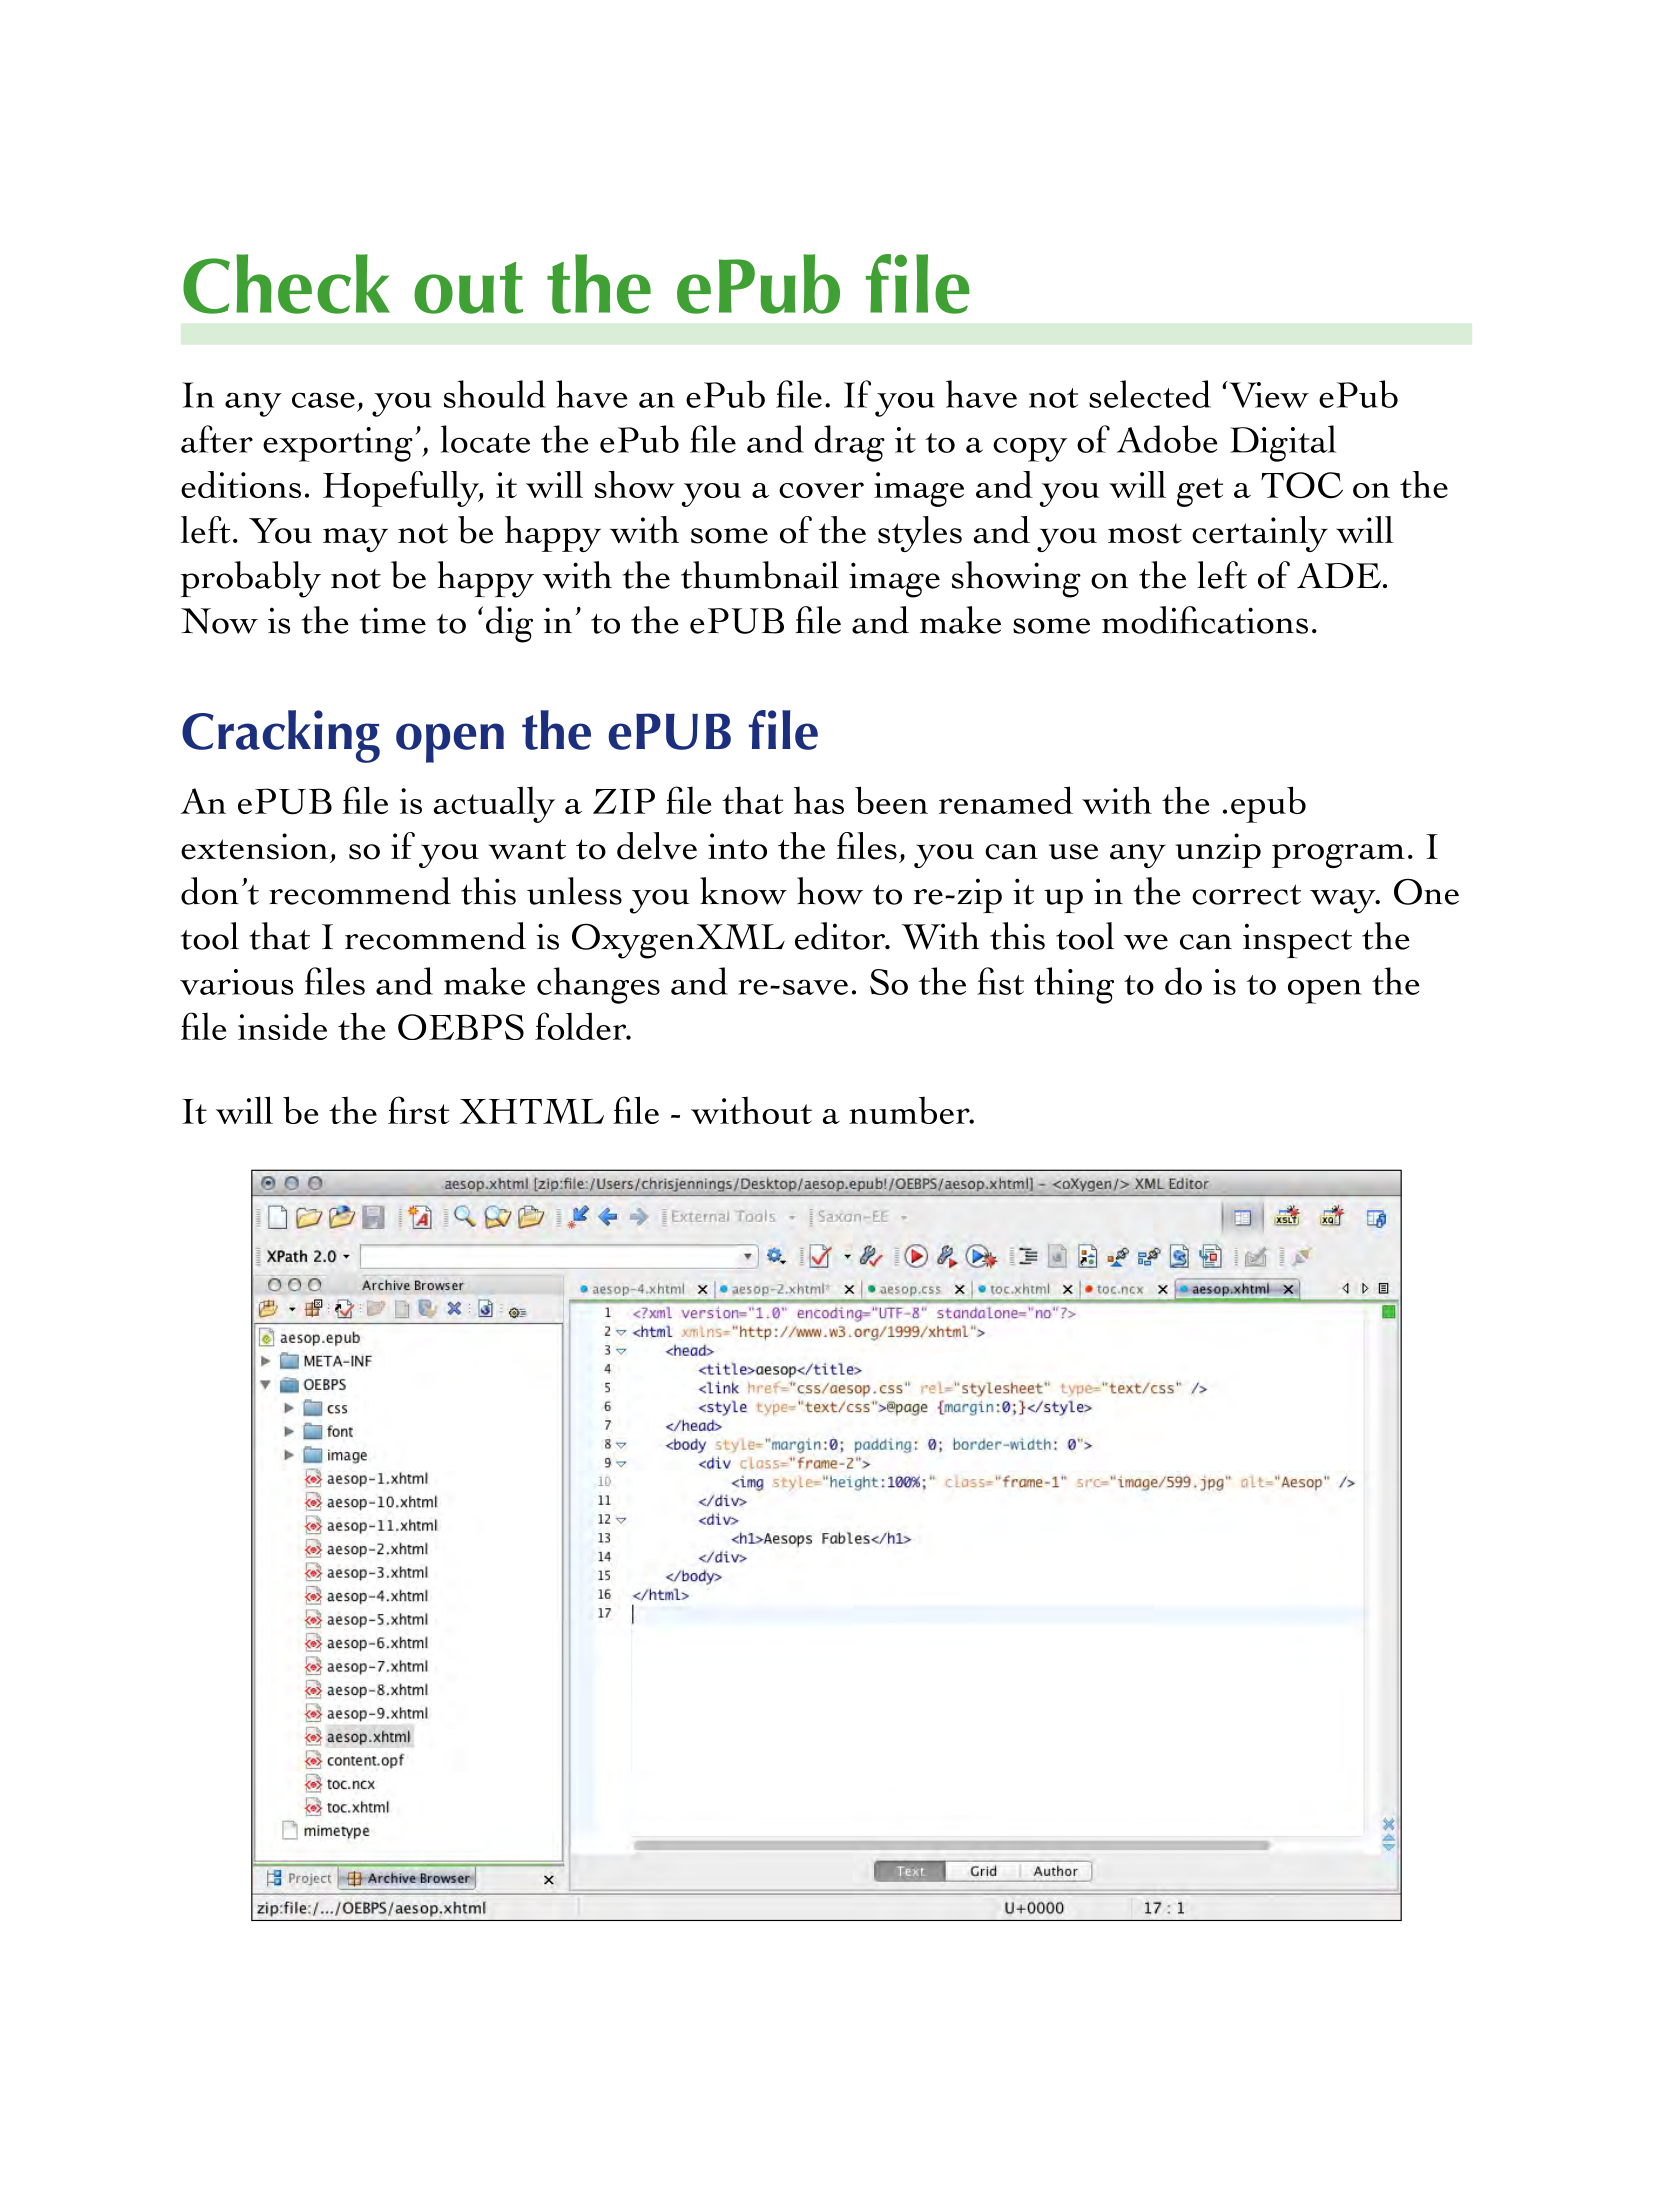 This screenshot has width=1653, height=2204. What do you see at coordinates (281, 736) in the screenshot?
I see `Cracking` at bounding box center [281, 736].
